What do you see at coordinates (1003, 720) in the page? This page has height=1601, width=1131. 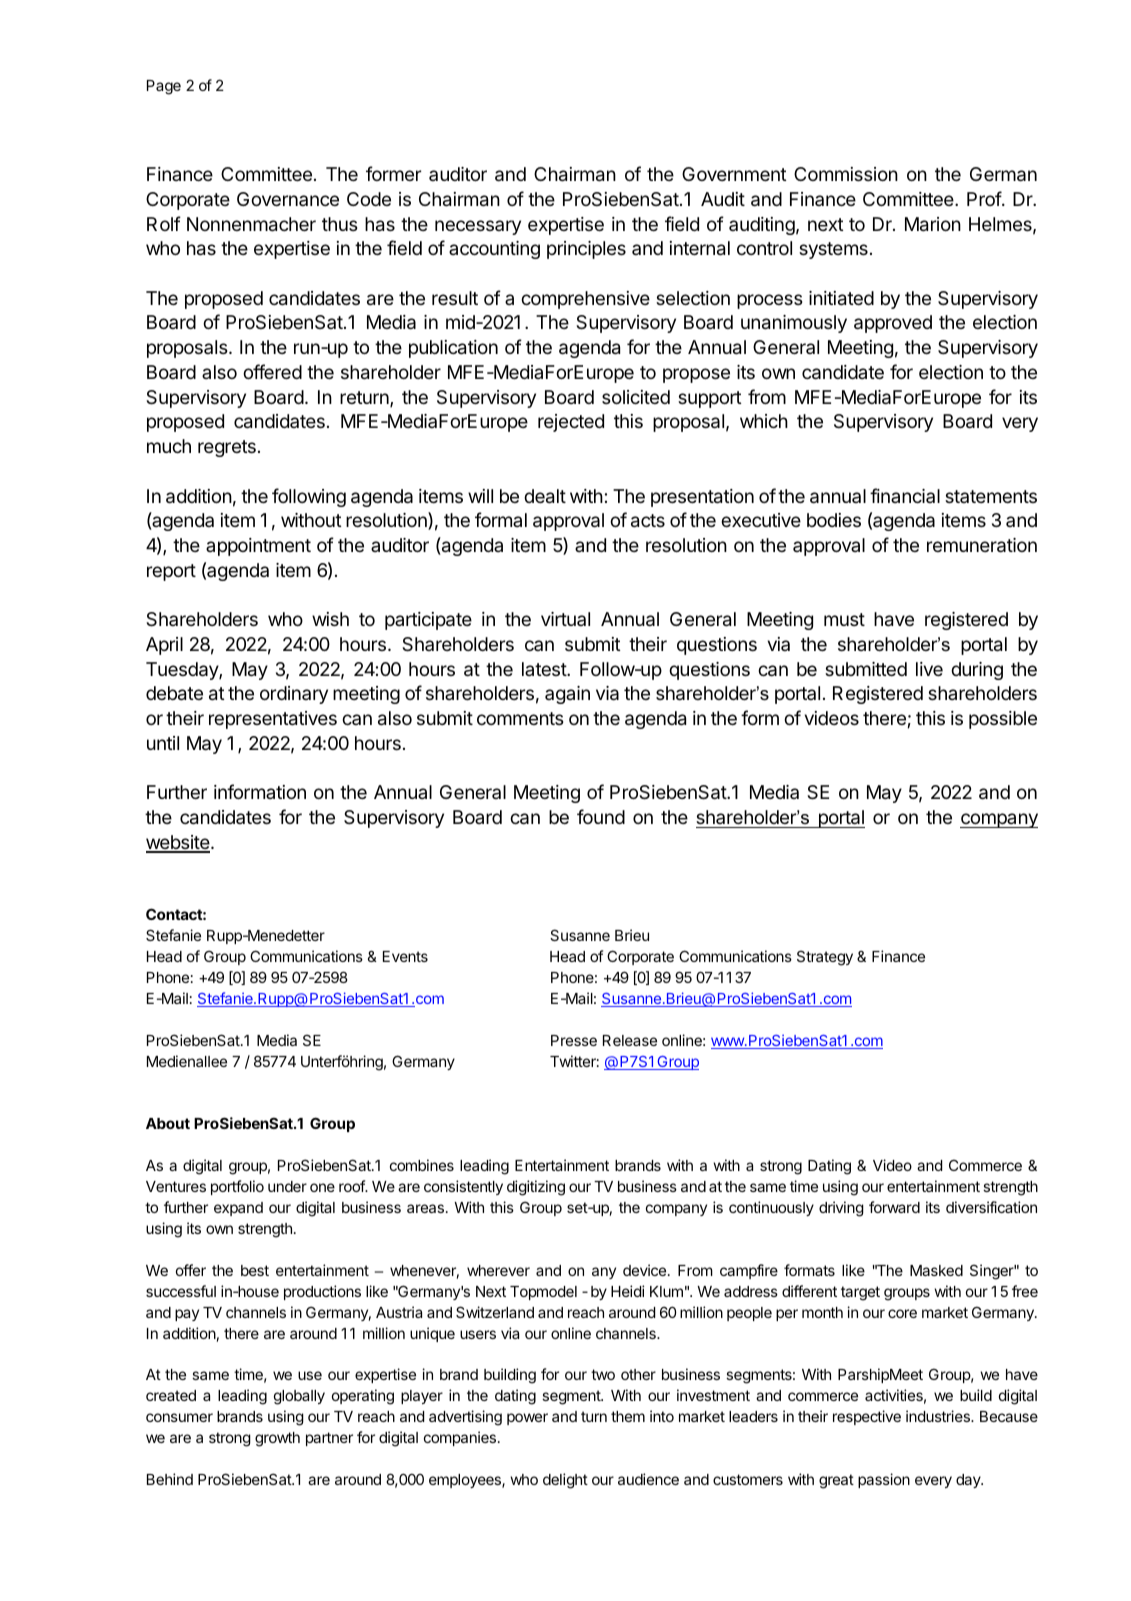 I see `possible` at bounding box center [1003, 720].
